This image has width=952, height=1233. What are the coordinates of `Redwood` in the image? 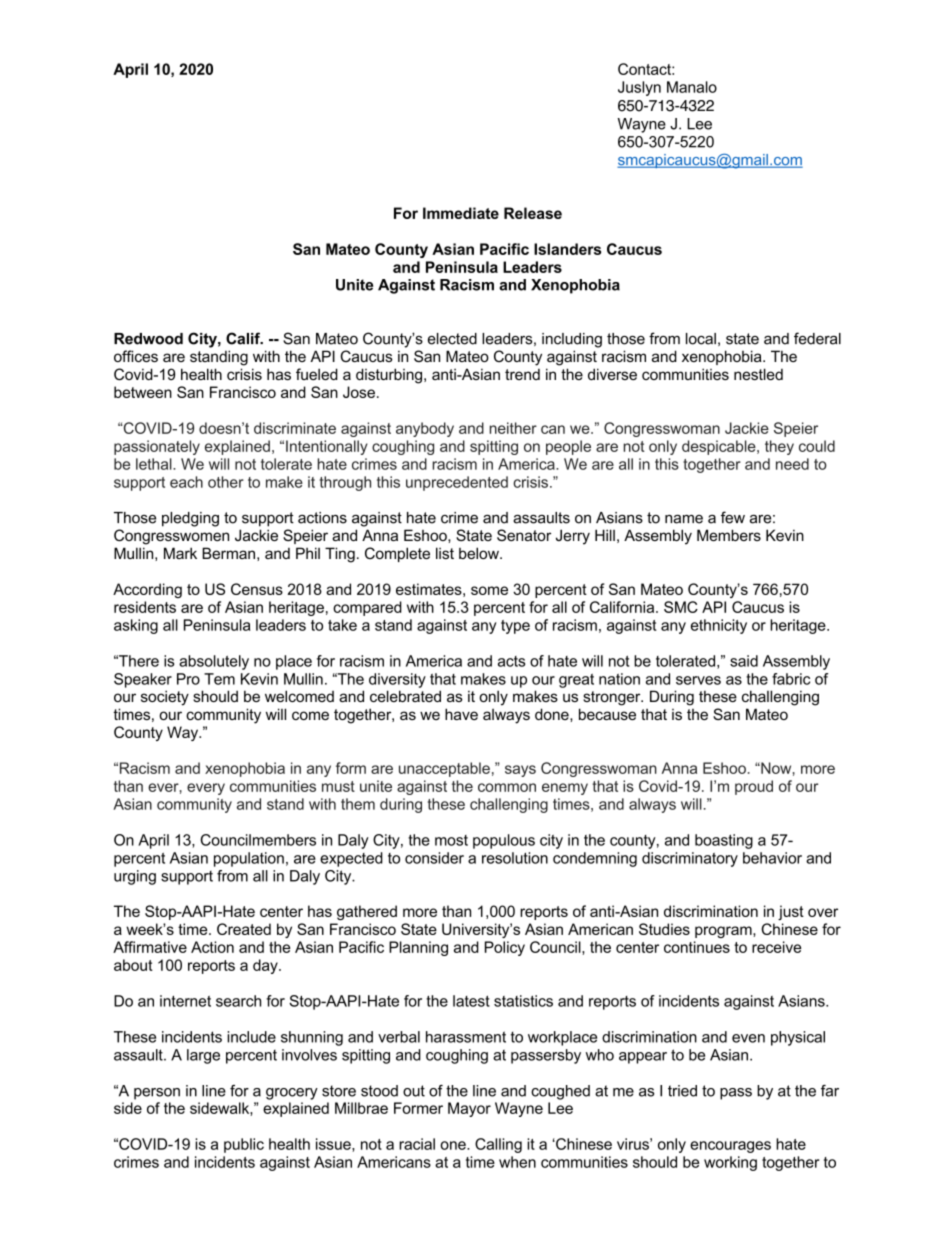 It's located at (148, 339).
